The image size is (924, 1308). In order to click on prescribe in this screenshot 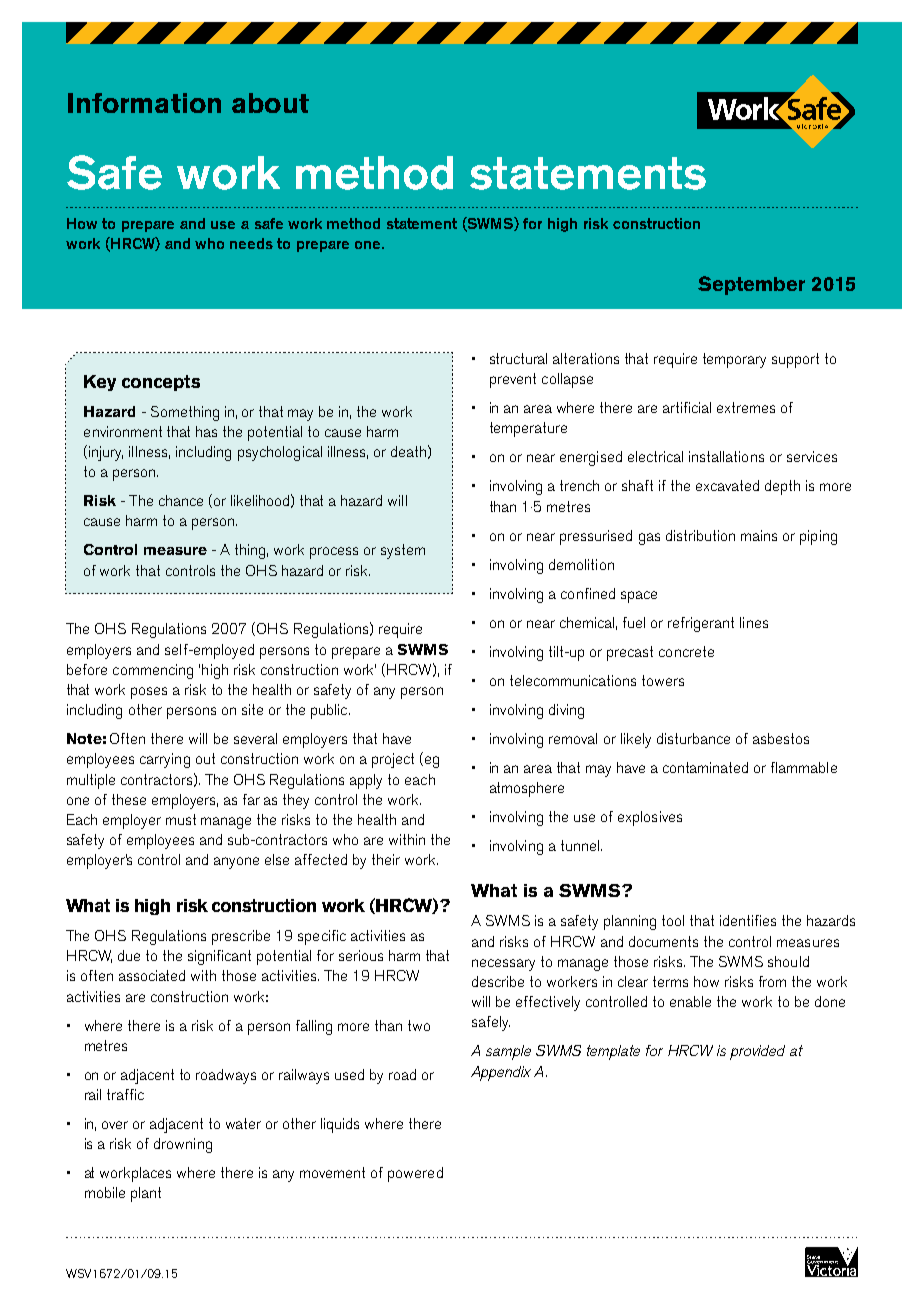, I will do `click(241, 937)`.
